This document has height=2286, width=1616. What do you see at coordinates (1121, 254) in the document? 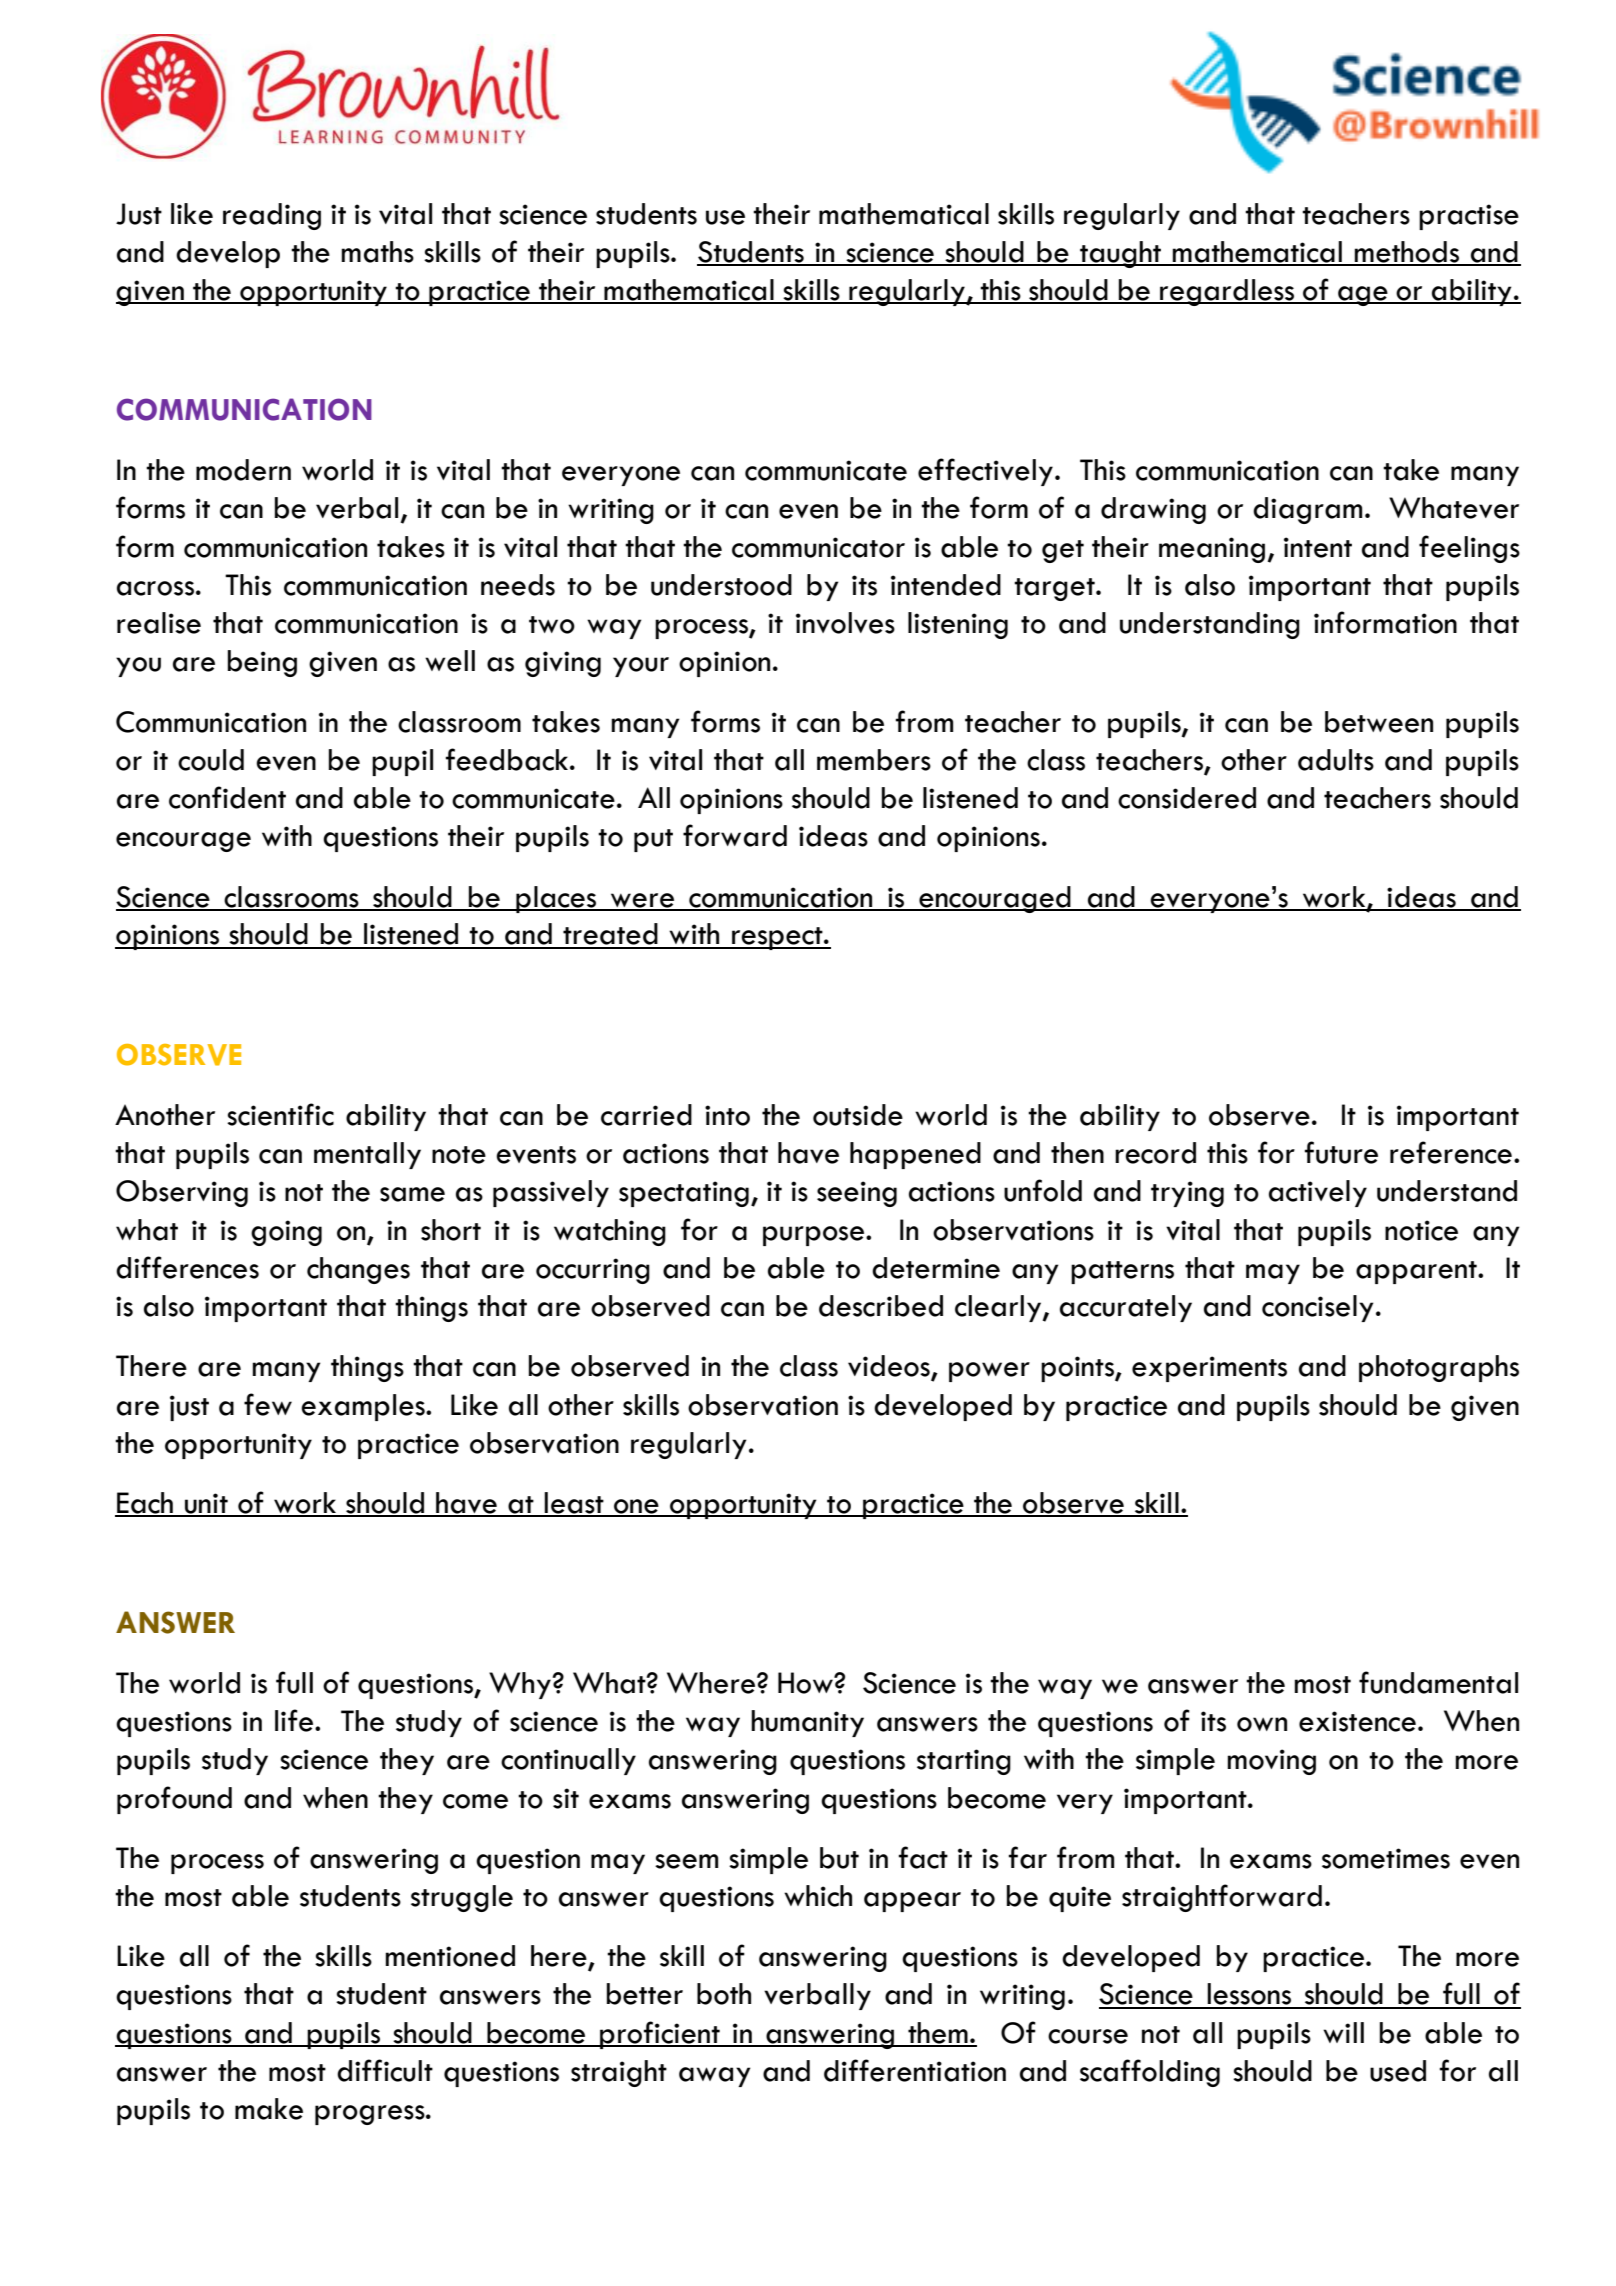
I see `taught` at bounding box center [1121, 254].
